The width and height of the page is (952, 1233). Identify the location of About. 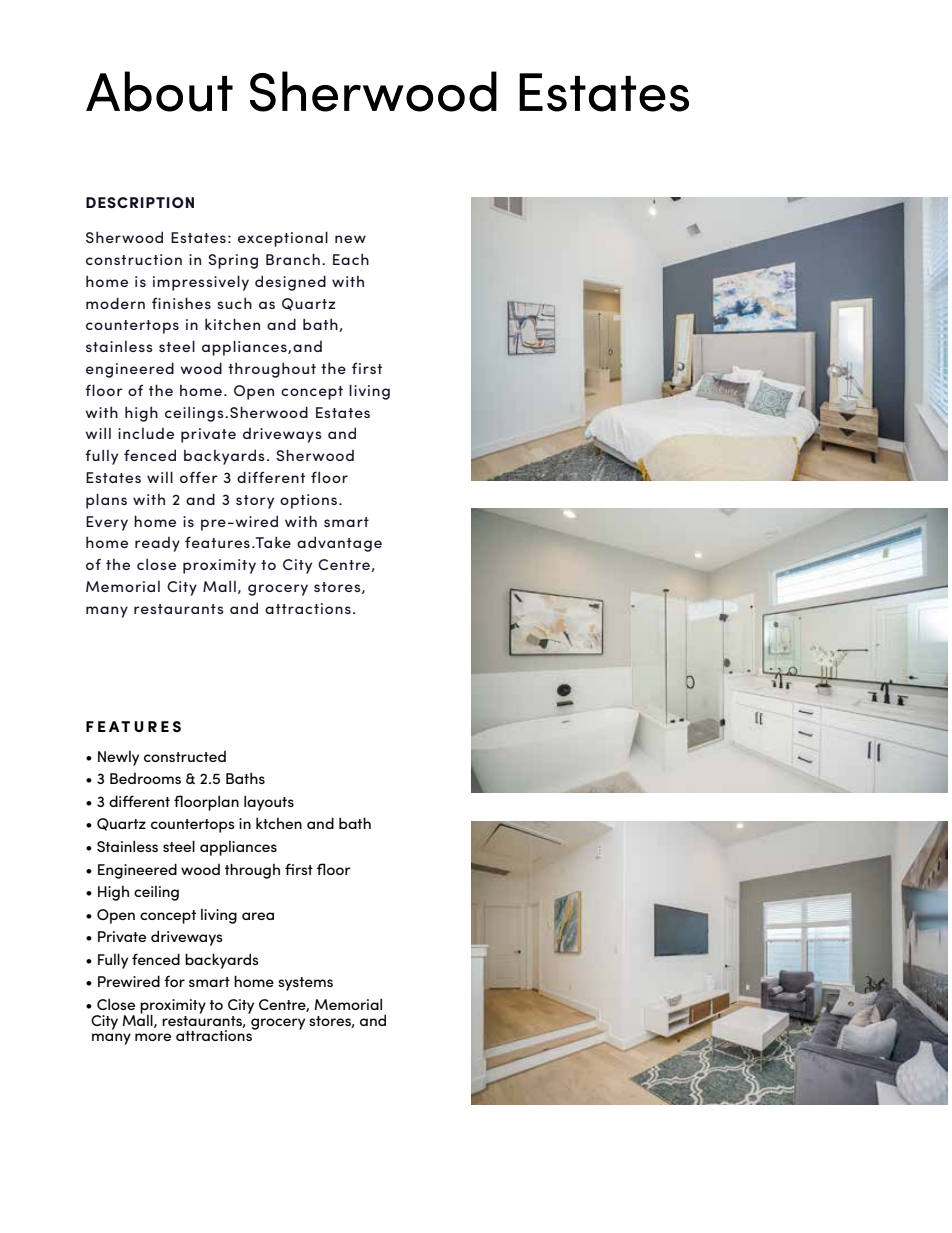
(159, 91).
